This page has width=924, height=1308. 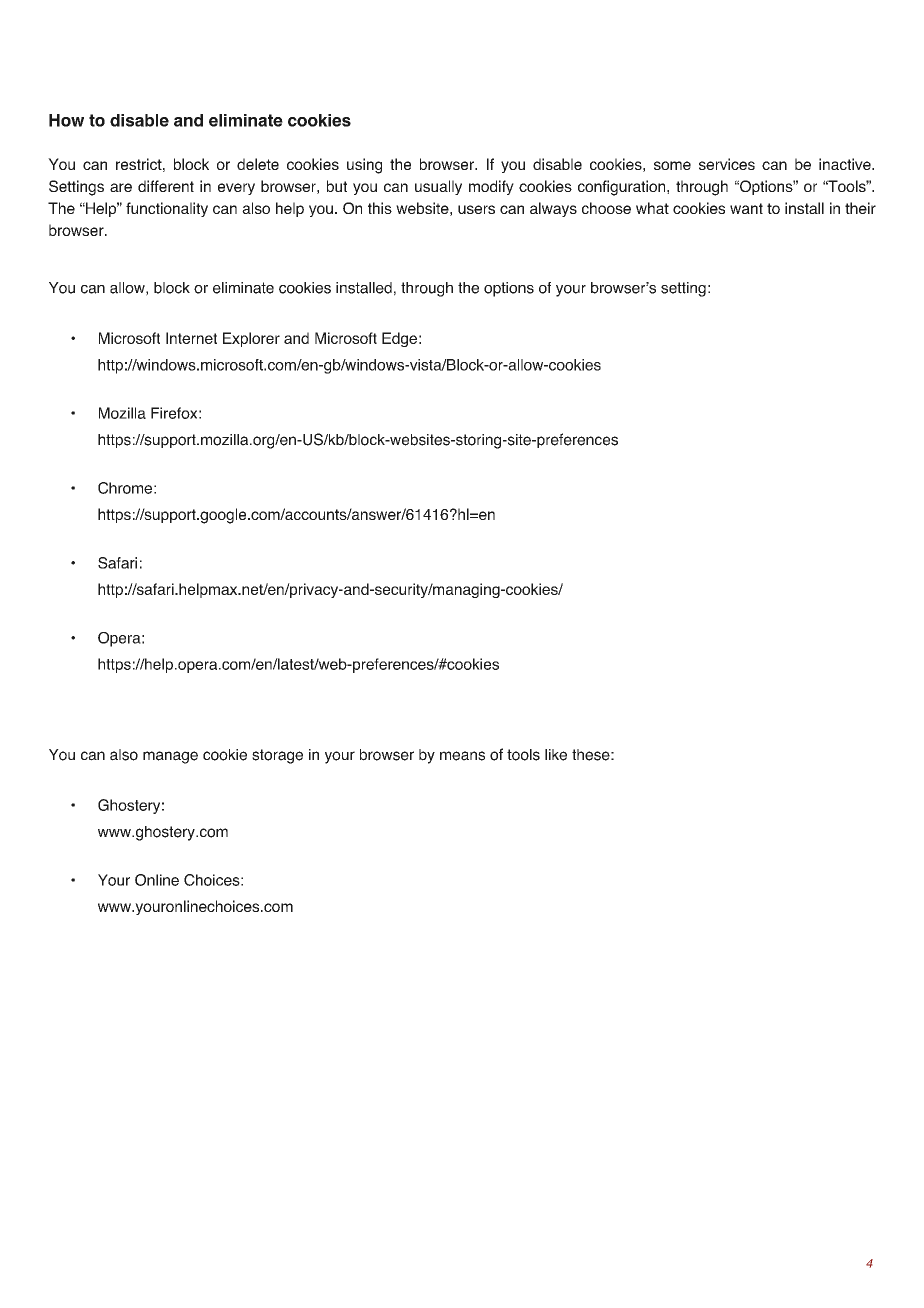 What do you see at coordinates (191, 338) in the page?
I see `Internet` at bounding box center [191, 338].
